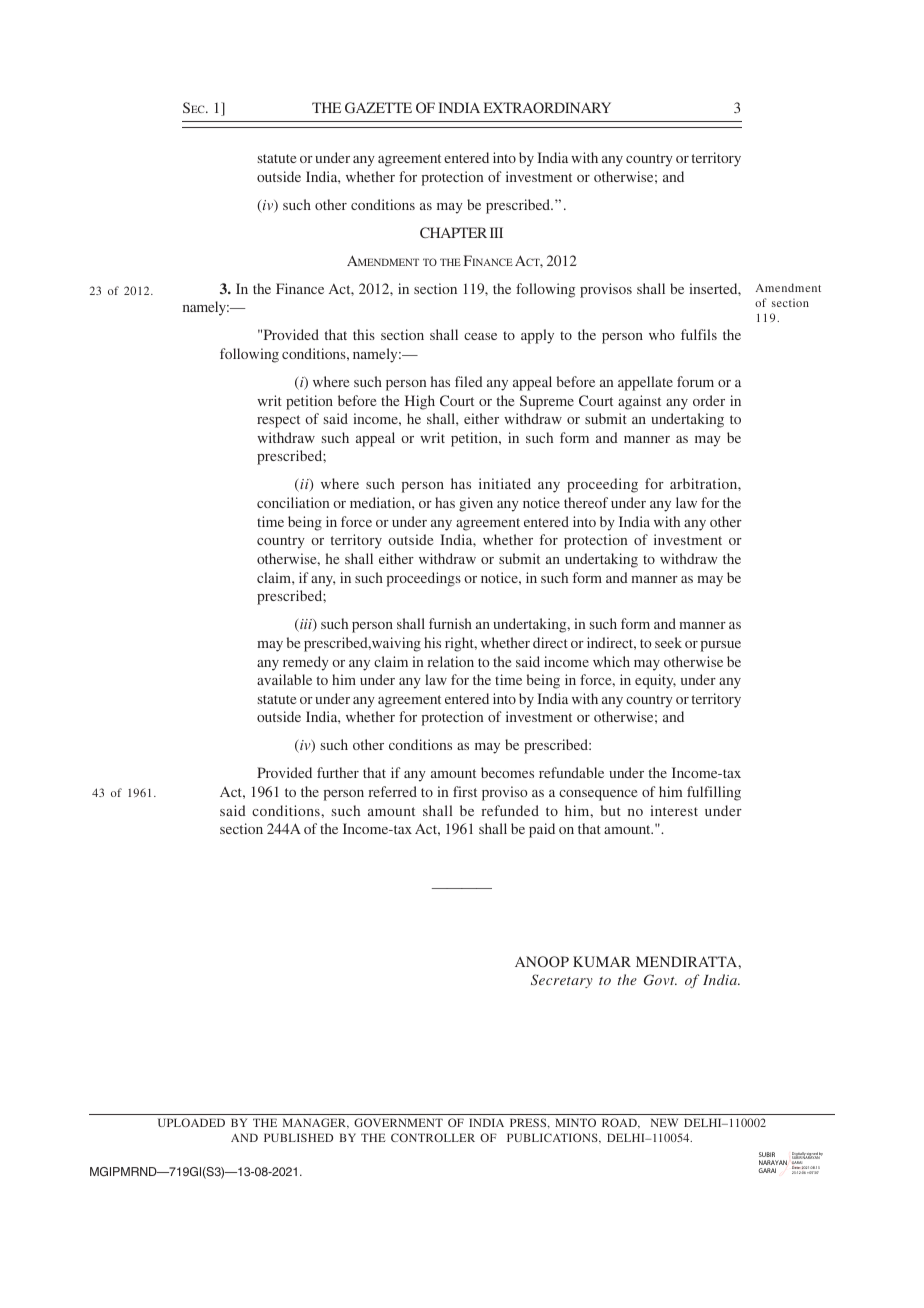  Describe the element at coordinates (639, 402) in the page. I see `against` at that location.
